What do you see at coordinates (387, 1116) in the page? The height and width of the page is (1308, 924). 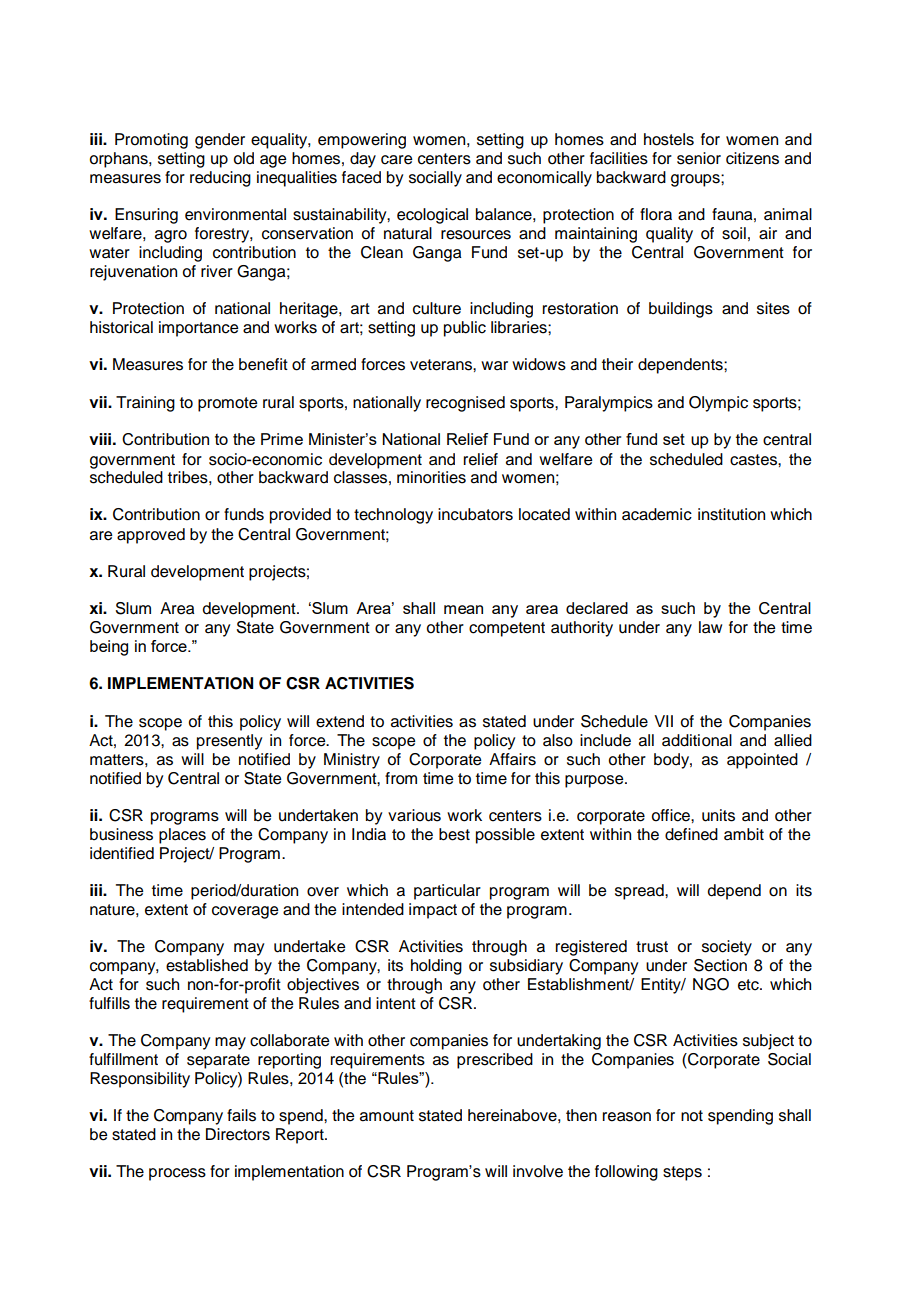 I see `amount` at bounding box center [387, 1116].
